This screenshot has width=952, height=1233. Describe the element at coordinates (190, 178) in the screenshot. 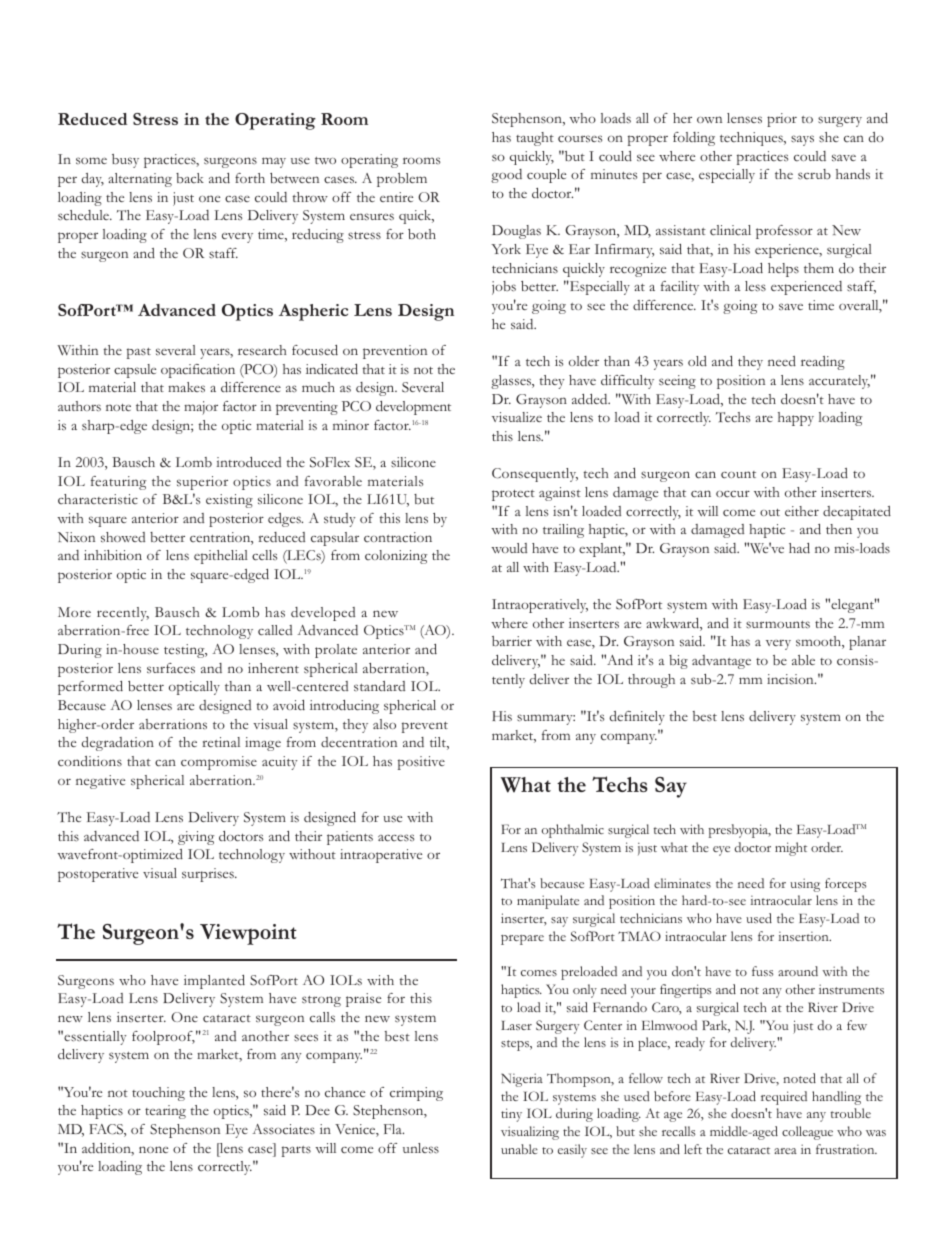

I see `back` at that location.
